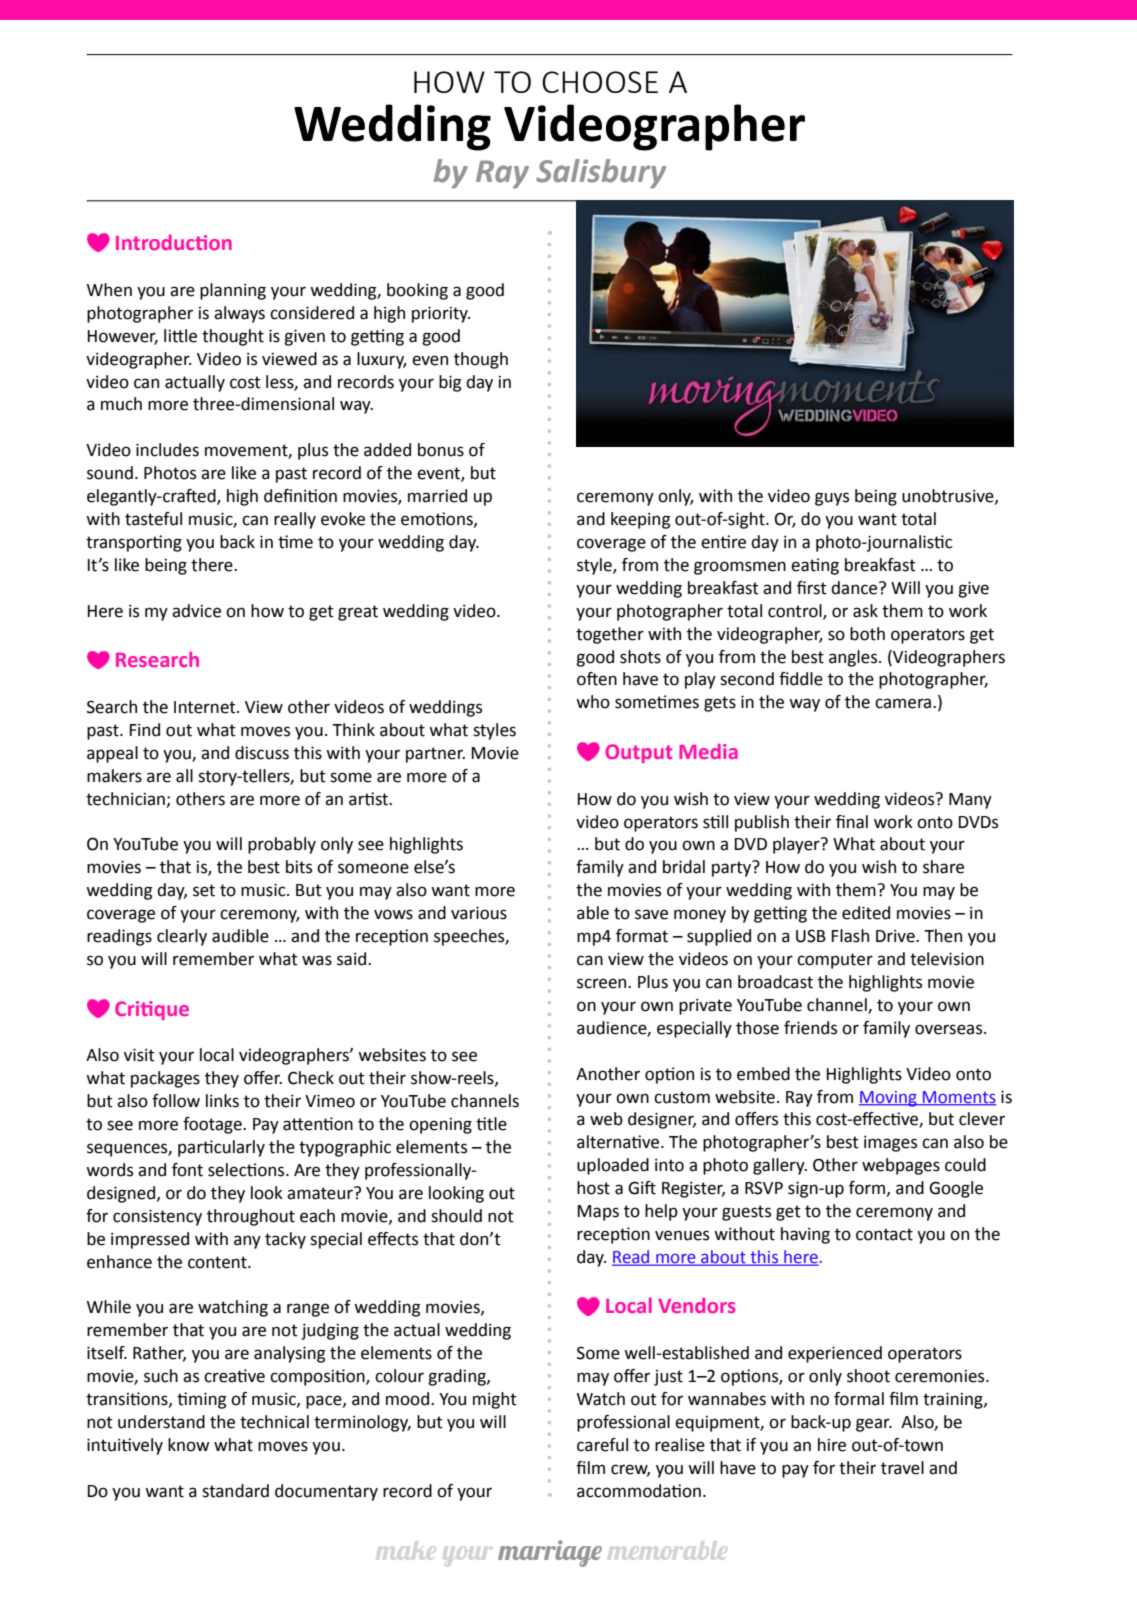  I want to click on particularly, so click(221, 1148).
